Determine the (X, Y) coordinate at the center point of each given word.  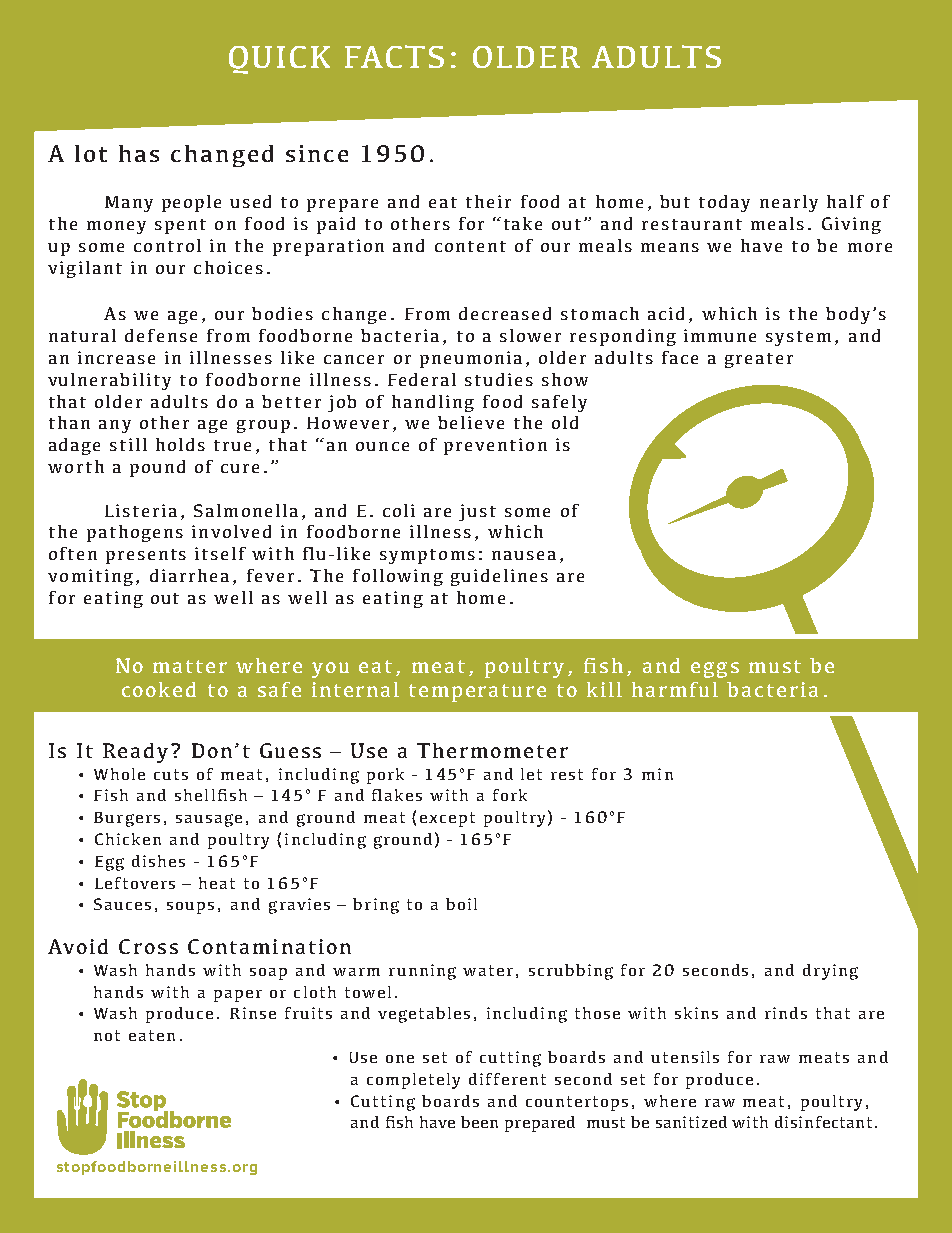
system (798, 338)
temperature (477, 693)
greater (759, 360)
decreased (505, 313)
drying (830, 972)
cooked (159, 689)
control (167, 245)
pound (157, 468)
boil (461, 904)
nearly (789, 203)
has (139, 153)
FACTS (394, 56)
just (477, 512)
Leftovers (135, 883)
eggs (715, 670)
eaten (152, 1035)
